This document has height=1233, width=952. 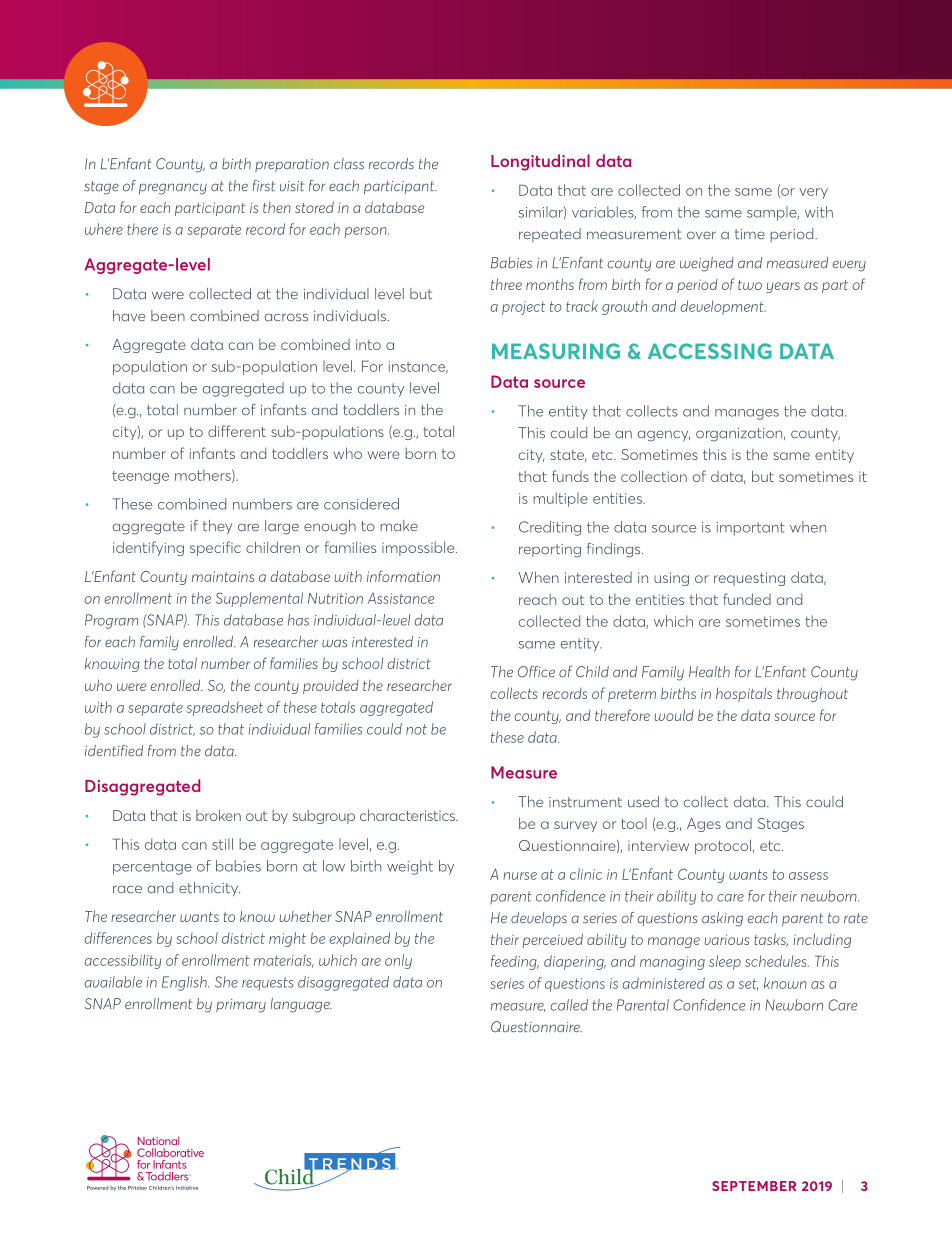 I want to click on Office, so click(x=536, y=672).
